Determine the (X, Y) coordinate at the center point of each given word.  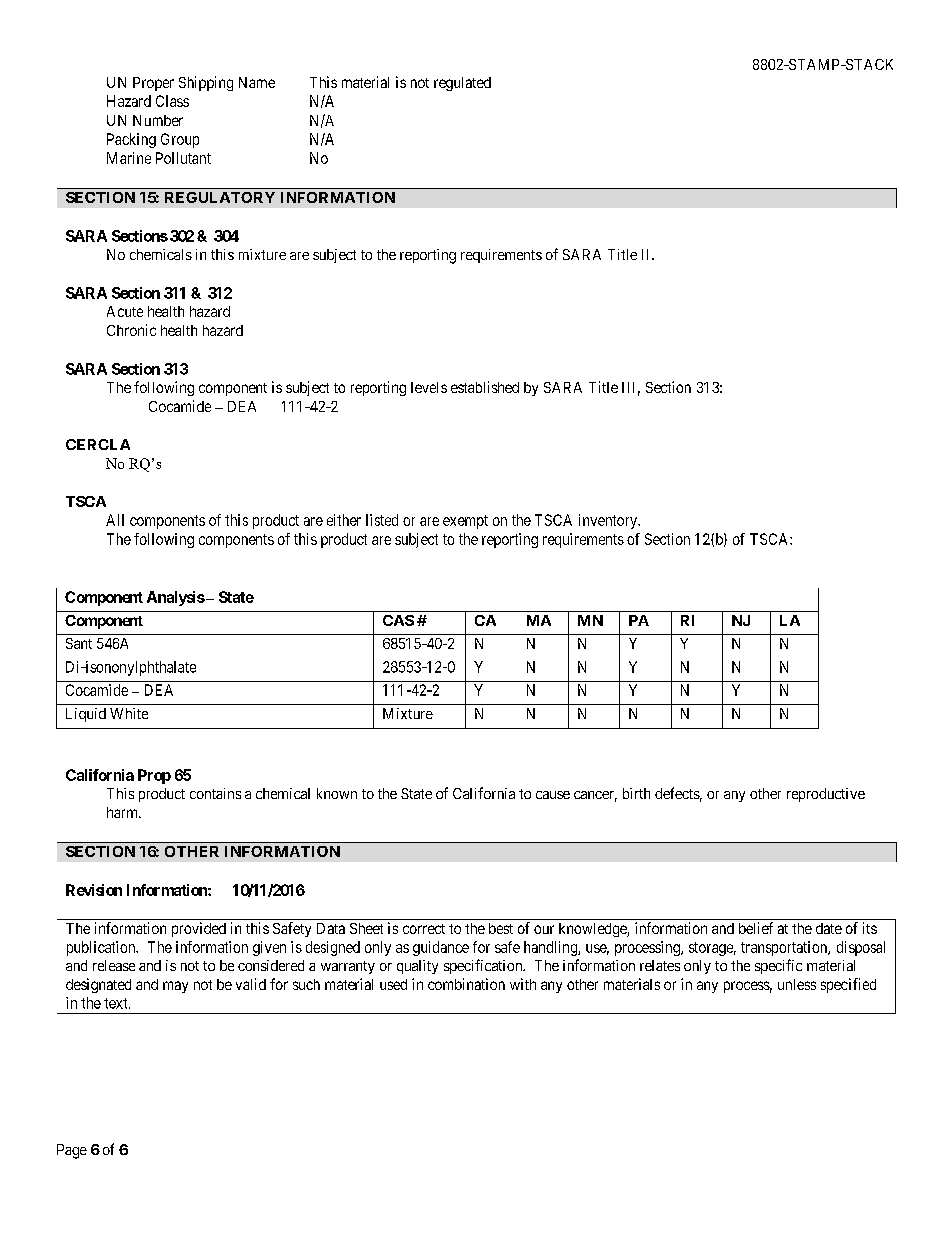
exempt (465, 522)
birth (636, 793)
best (501, 928)
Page (72, 1151)
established (485, 387)
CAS (398, 620)
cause (553, 795)
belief (756, 928)
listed (382, 520)
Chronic (131, 330)
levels (429, 387)
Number (158, 120)
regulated (462, 84)
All (115, 520)
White (129, 713)
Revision (94, 890)
